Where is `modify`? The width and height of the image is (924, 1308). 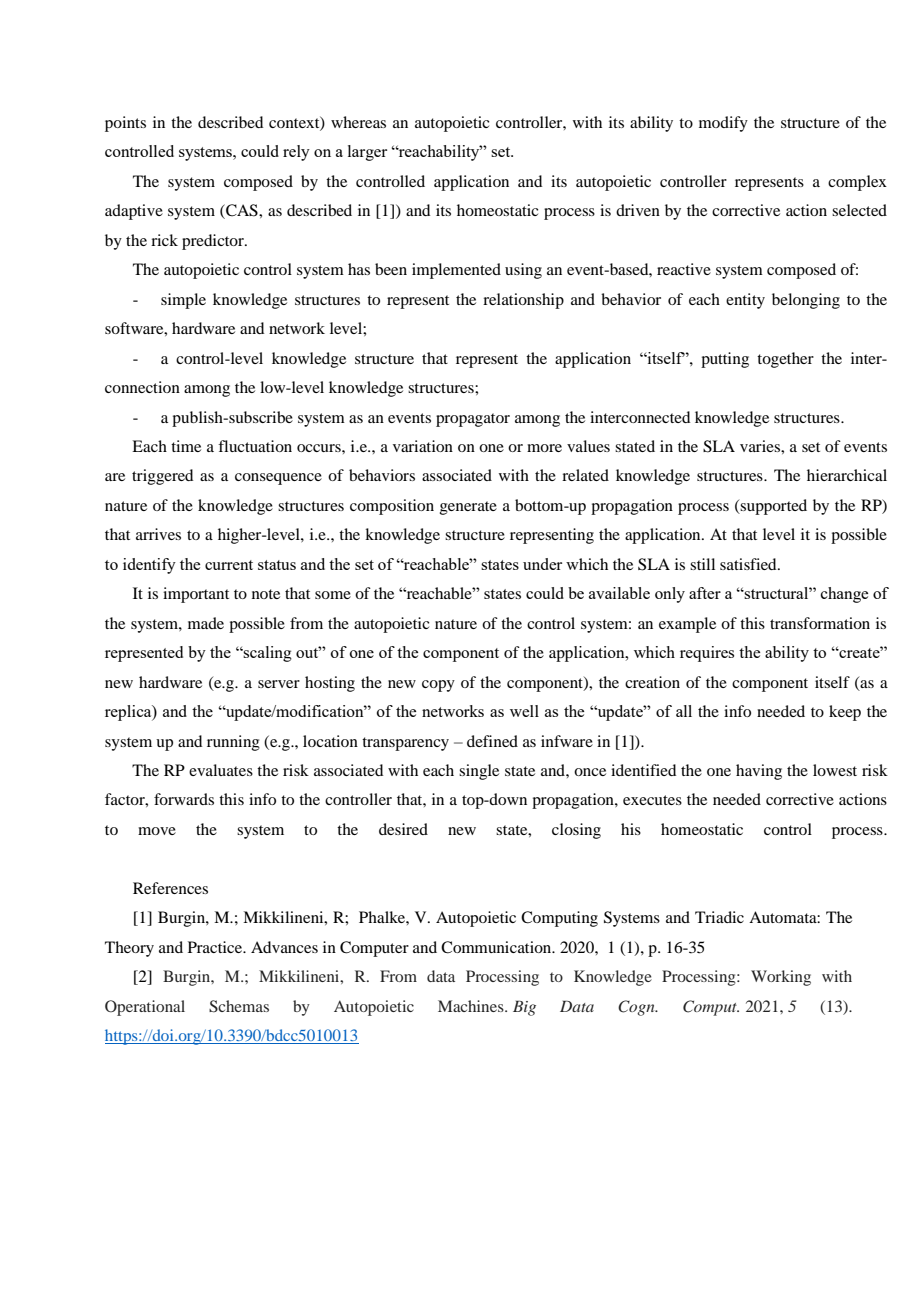 modify is located at coordinates (723, 124).
